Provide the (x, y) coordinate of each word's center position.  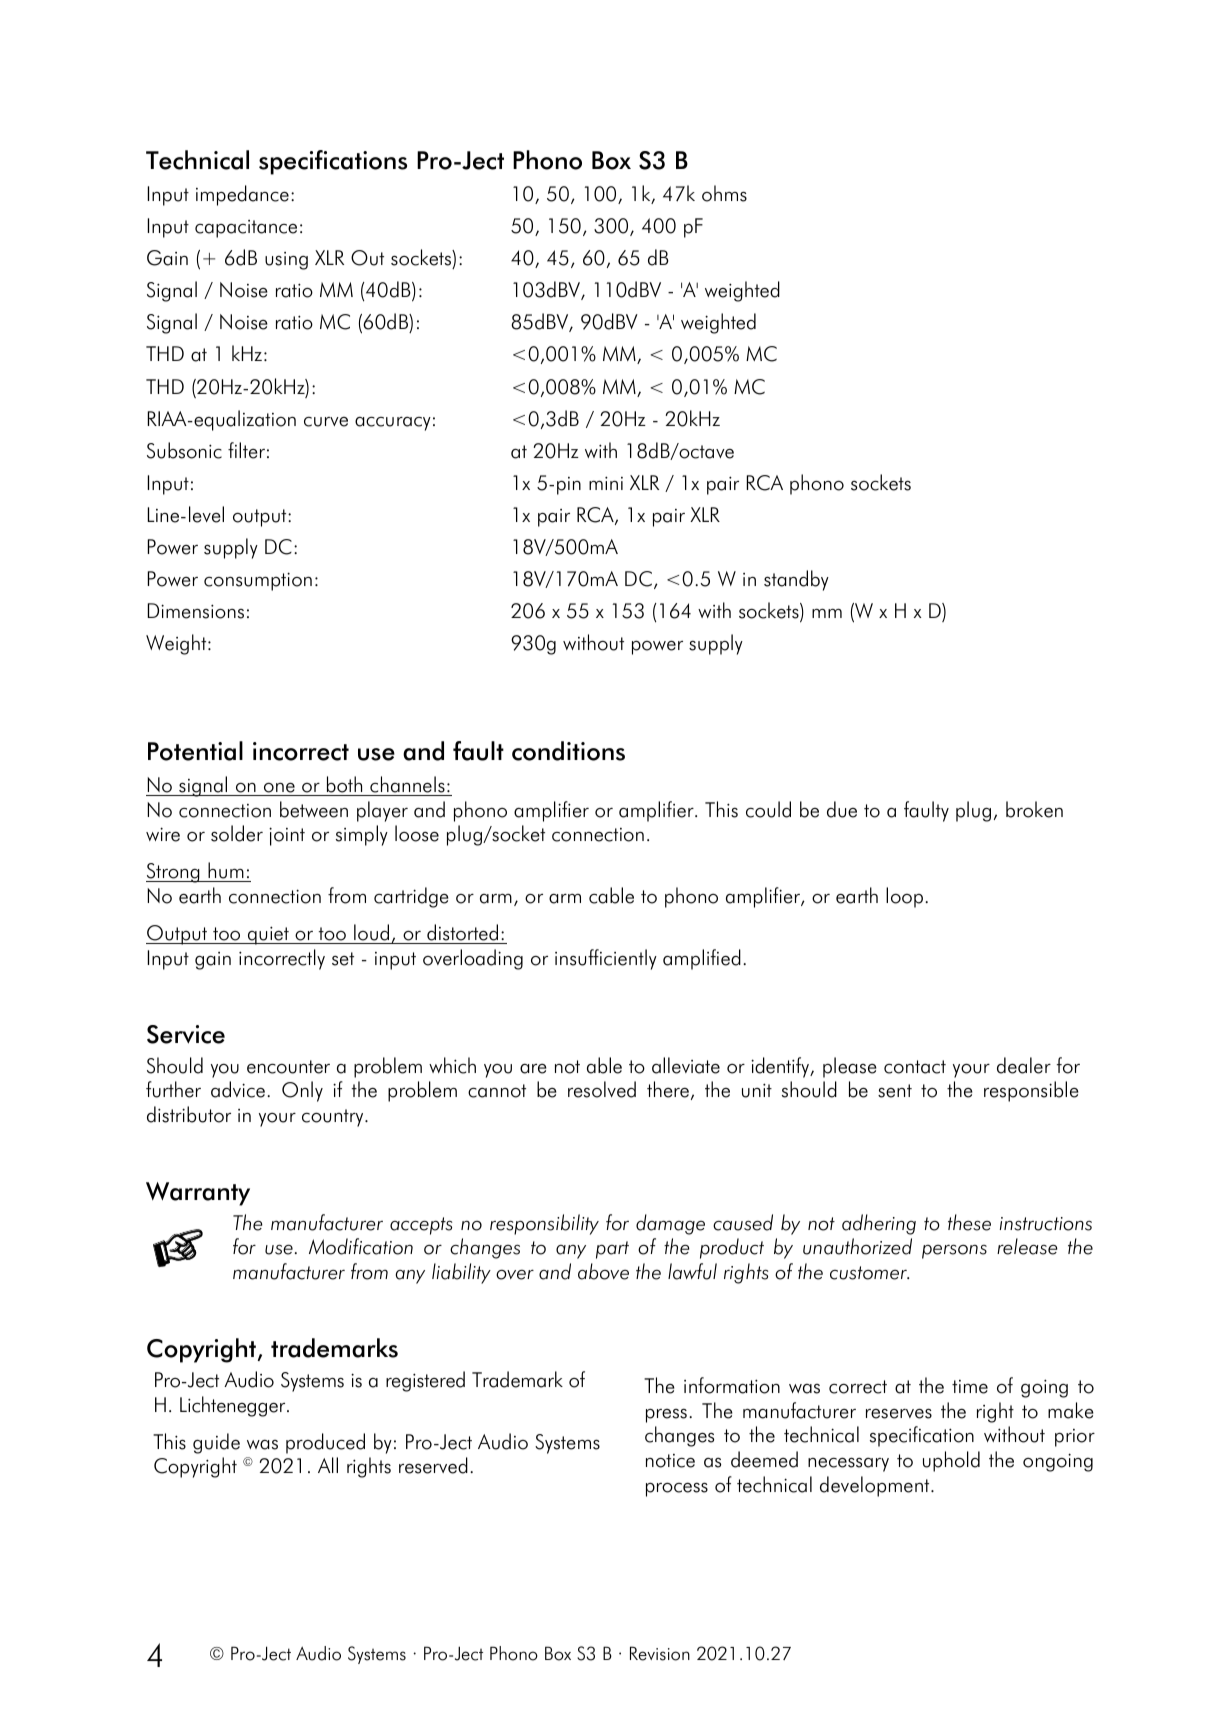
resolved (602, 1089)
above (603, 1271)
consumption (258, 581)
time (970, 1387)
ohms (724, 193)
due (842, 809)
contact (915, 1067)
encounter (288, 1067)
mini (606, 483)
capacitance (246, 229)
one (279, 787)
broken (1034, 809)
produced (325, 1443)
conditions (568, 751)
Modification (361, 1246)
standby (796, 580)
